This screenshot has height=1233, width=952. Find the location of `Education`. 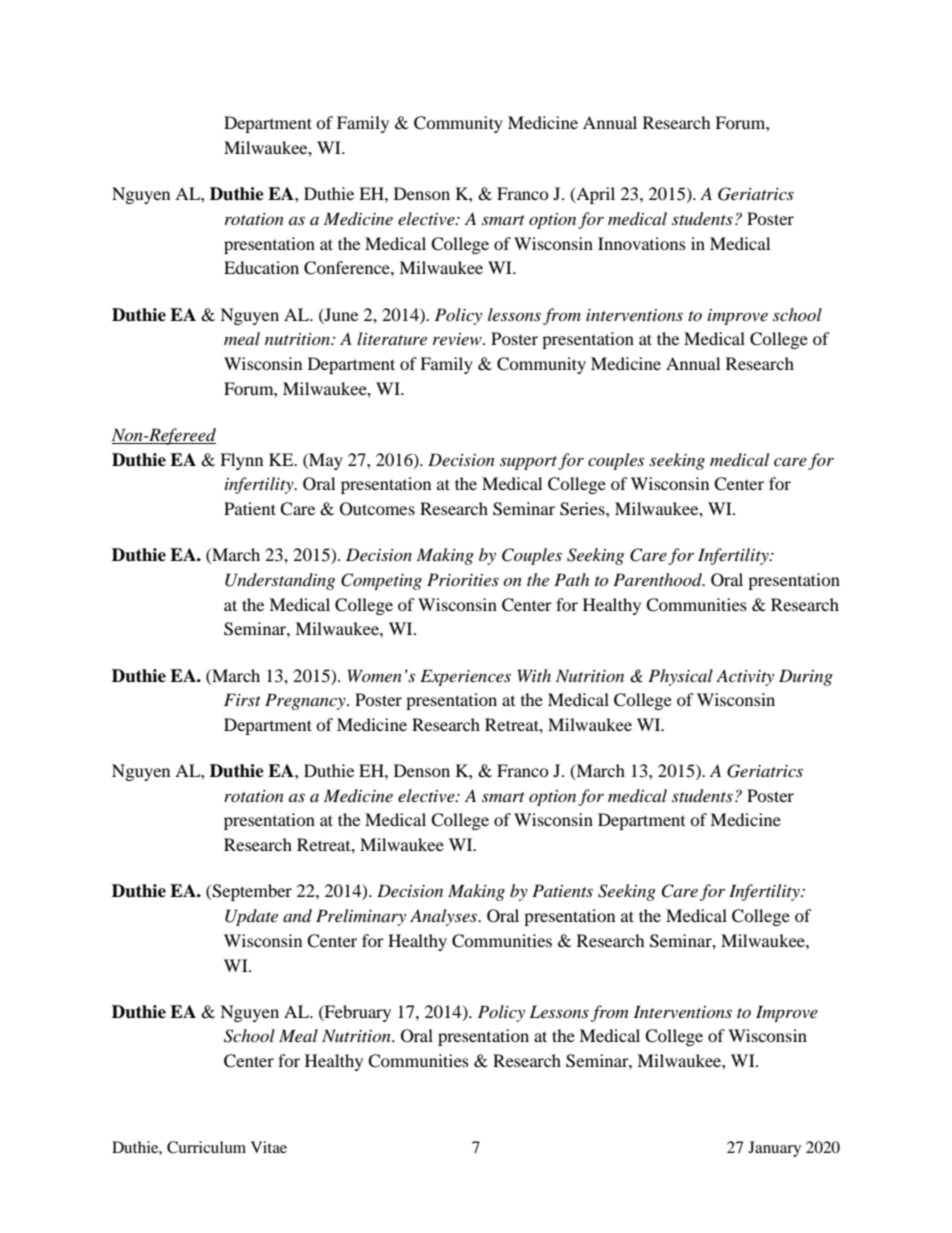

Education is located at coordinates (261, 267).
